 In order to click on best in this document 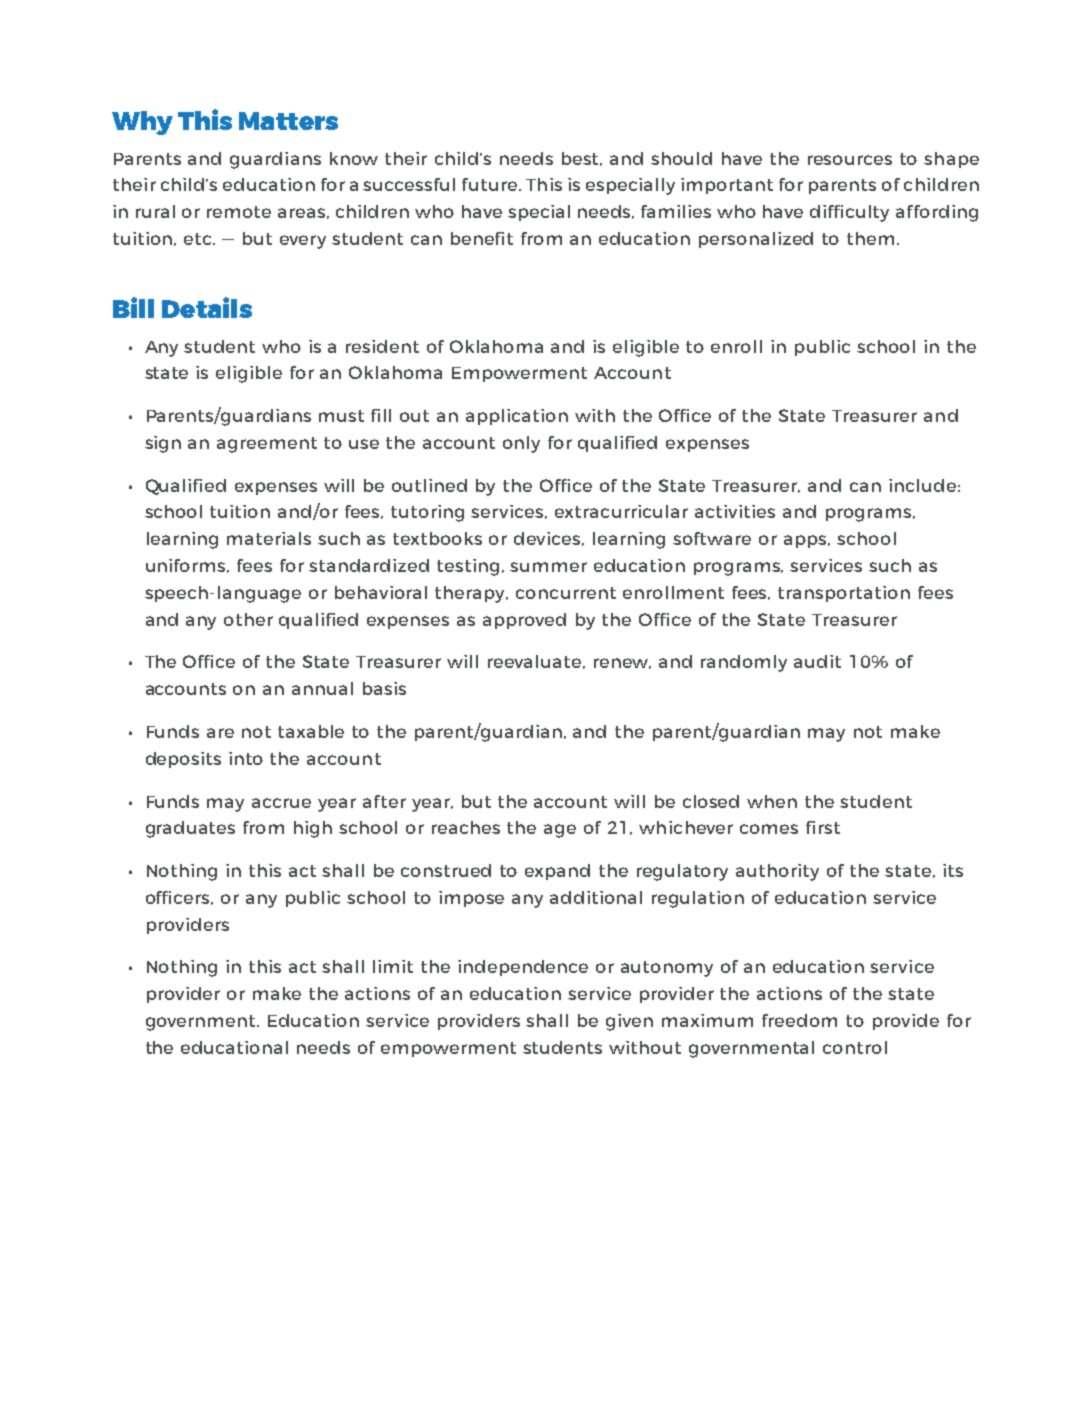, I will do `click(582, 159)`.
